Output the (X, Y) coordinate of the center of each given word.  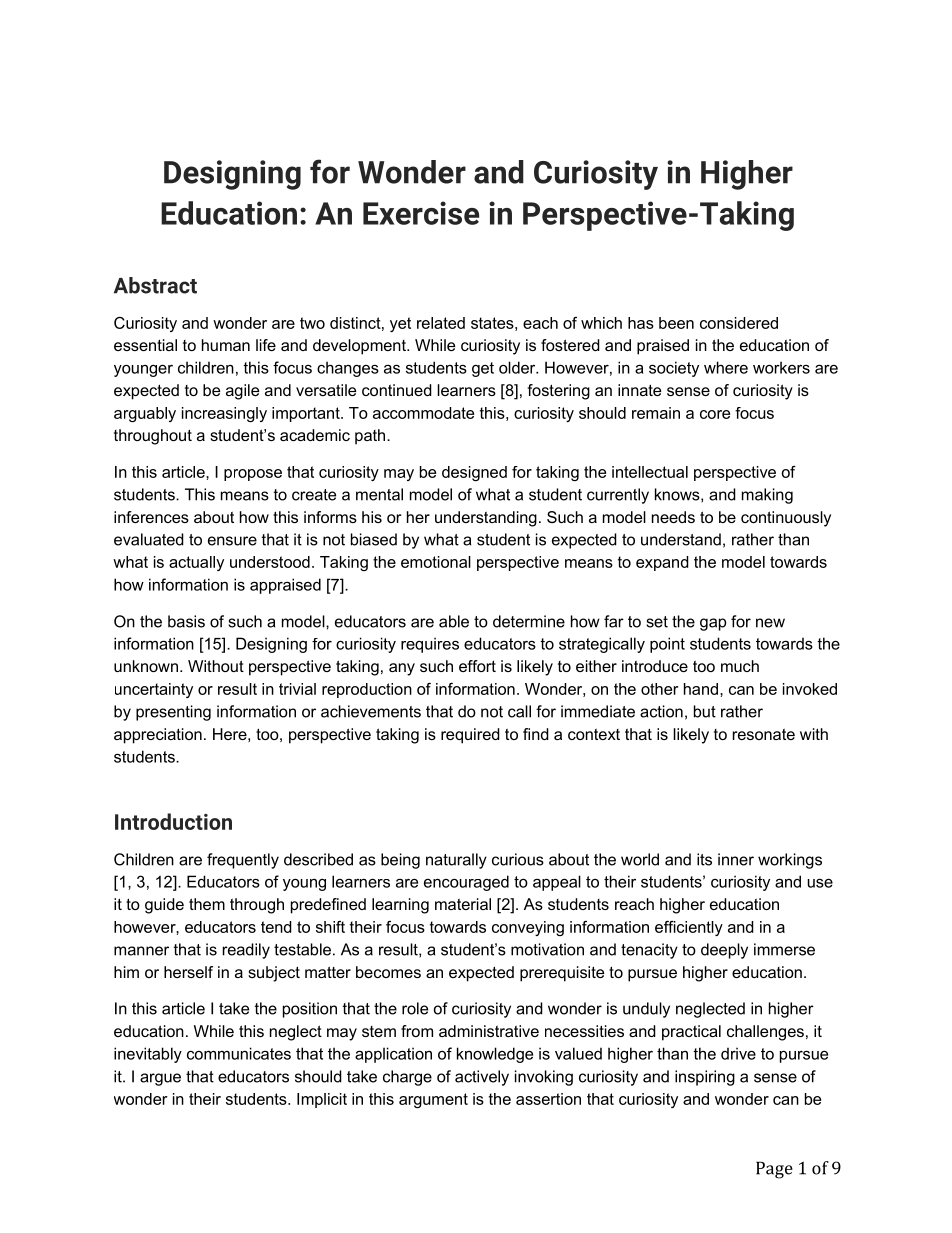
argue (160, 1079)
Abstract (155, 285)
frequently (243, 861)
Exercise (421, 213)
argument (433, 1100)
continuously (786, 519)
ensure (232, 541)
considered (739, 323)
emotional (436, 562)
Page (774, 1170)
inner (736, 859)
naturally (456, 861)
